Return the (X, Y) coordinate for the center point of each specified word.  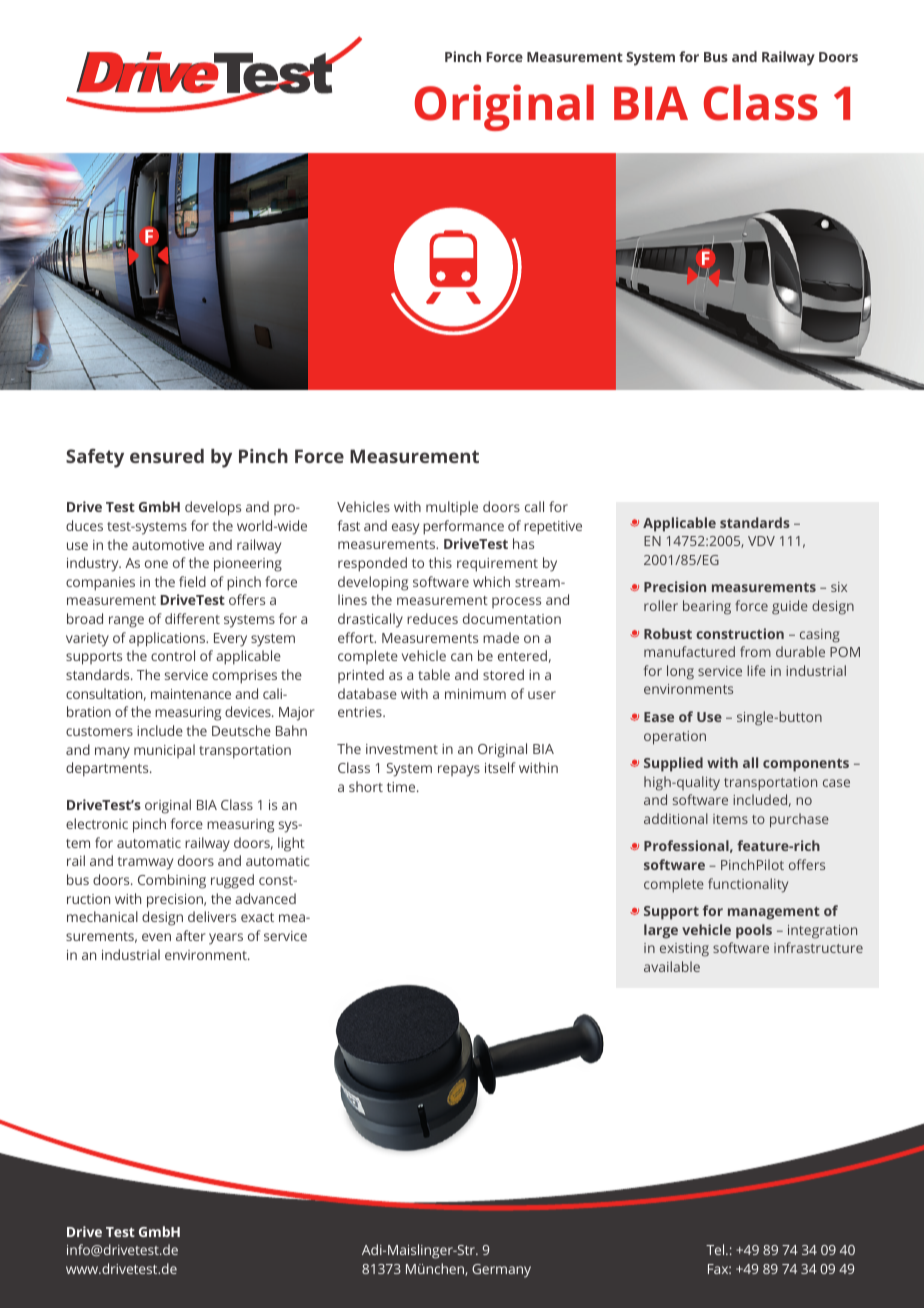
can (461, 657)
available (672, 966)
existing (684, 950)
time (402, 787)
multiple (452, 508)
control (173, 655)
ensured (167, 456)
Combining (172, 881)
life (756, 670)
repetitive (553, 528)
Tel (716, 1249)
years (226, 939)
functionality (748, 885)
